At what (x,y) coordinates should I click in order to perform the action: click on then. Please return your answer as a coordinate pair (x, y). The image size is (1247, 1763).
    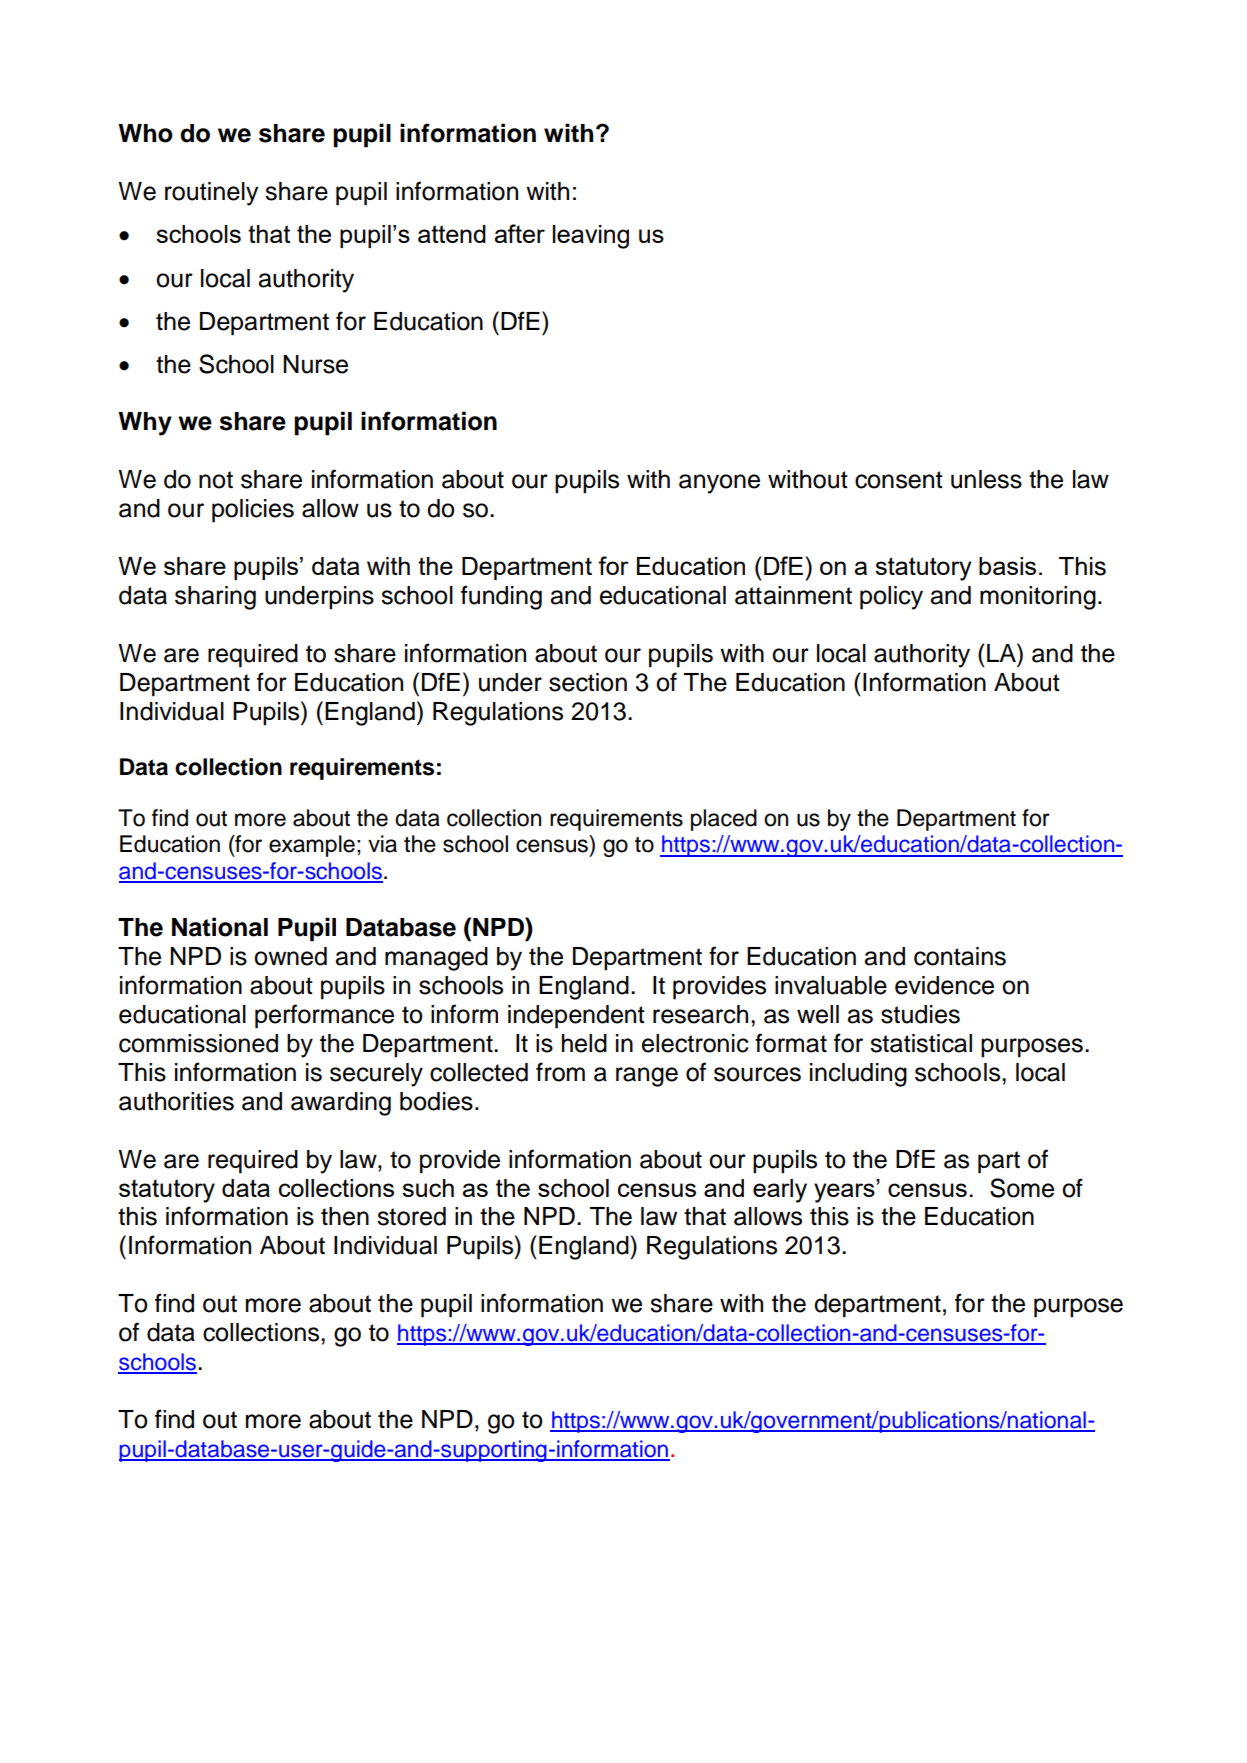
    Looking at the image, I should click on (345, 1216).
